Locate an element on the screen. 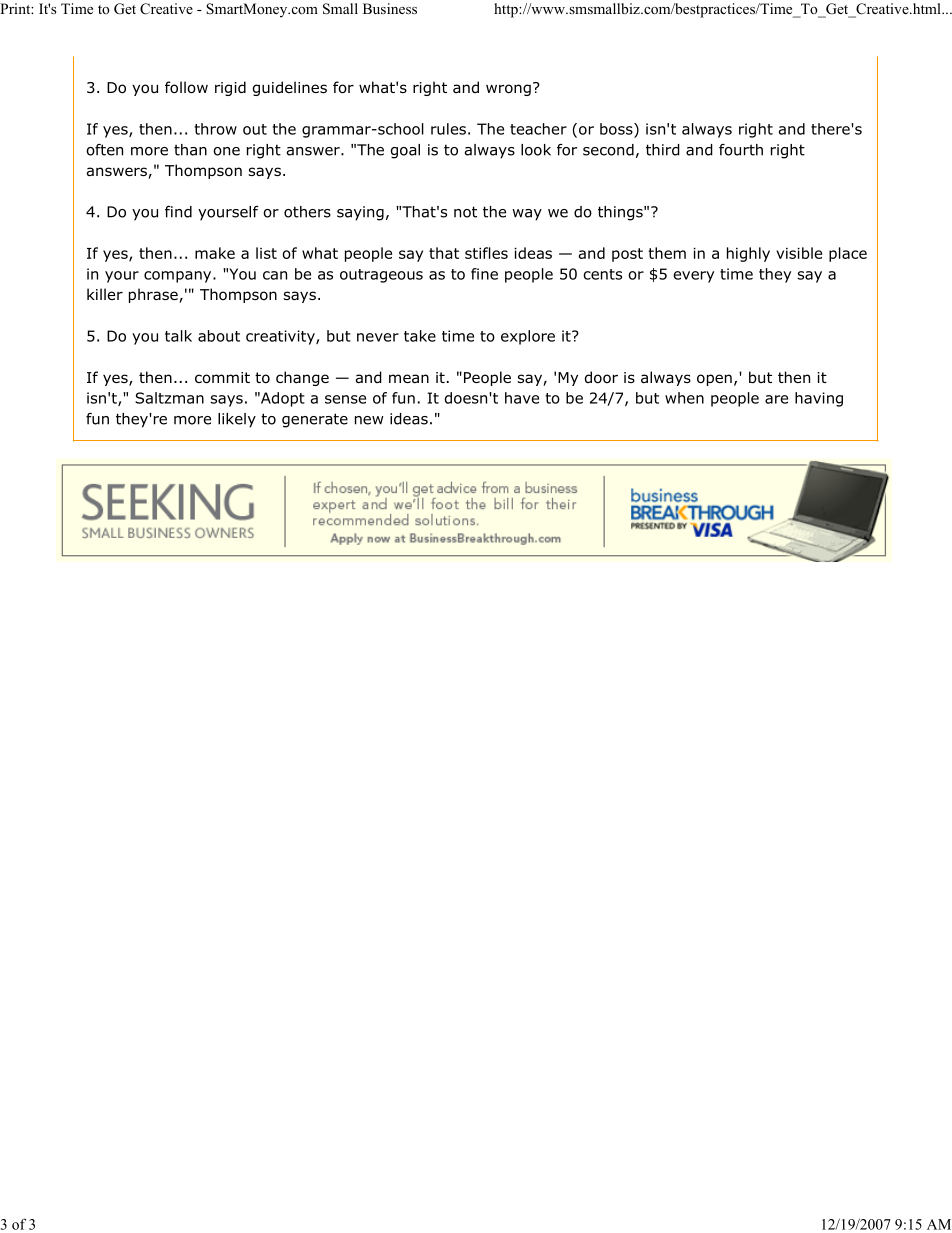 This screenshot has width=952, height=1233. follow is located at coordinates (186, 87).
